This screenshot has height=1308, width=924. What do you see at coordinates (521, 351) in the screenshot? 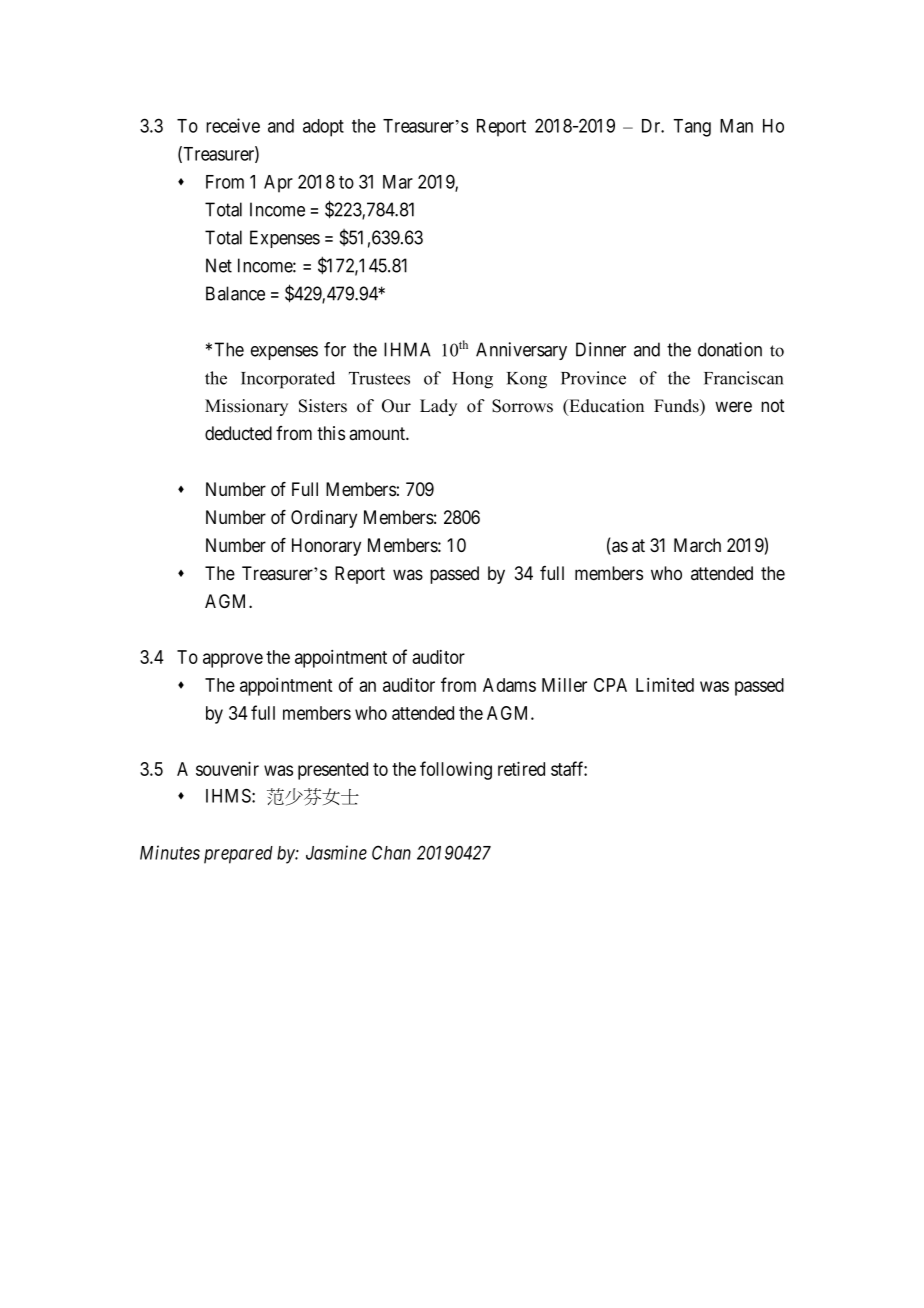
I see `Anniversary` at bounding box center [521, 351].
